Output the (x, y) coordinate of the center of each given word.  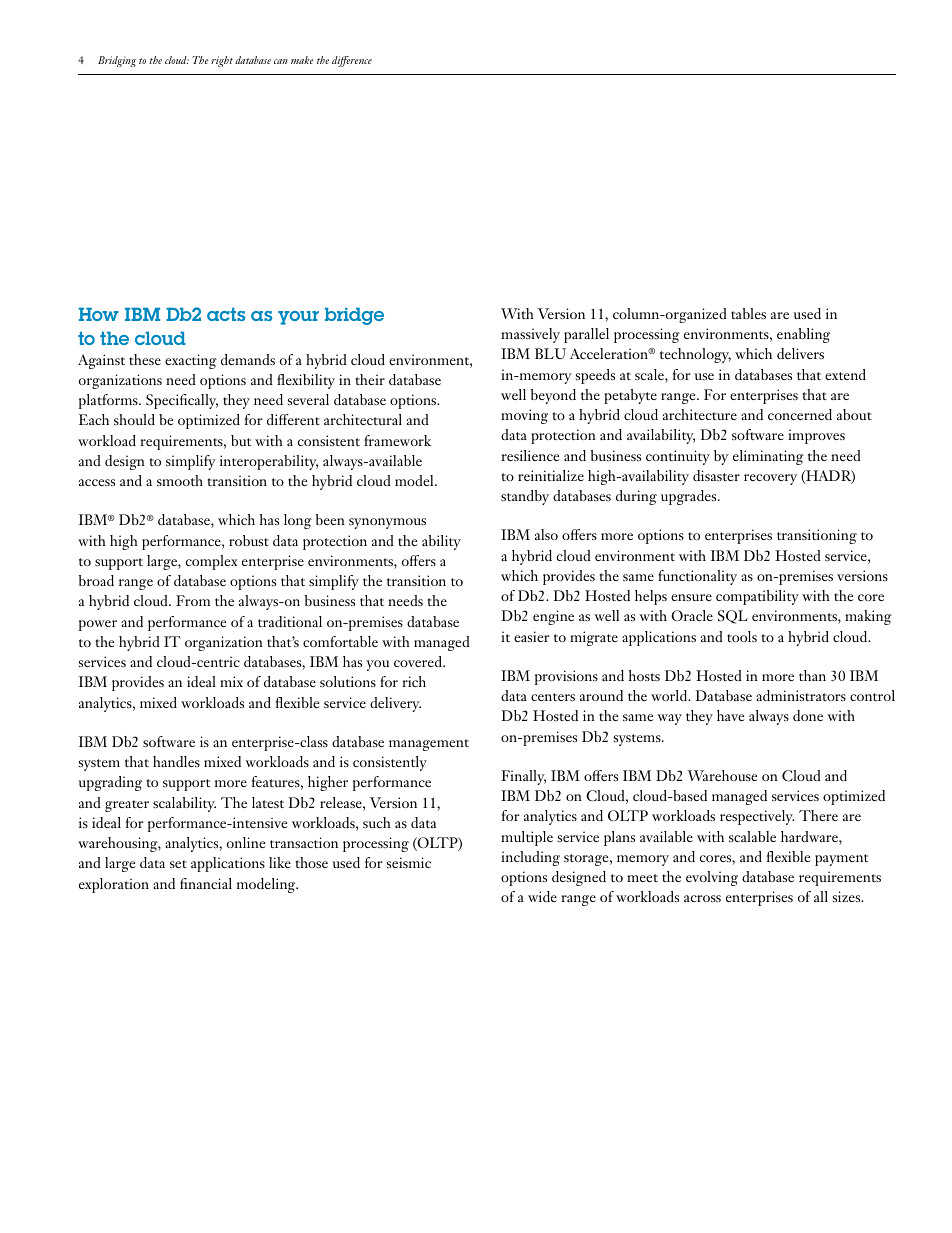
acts (226, 314)
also (546, 534)
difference (352, 61)
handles (176, 761)
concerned (800, 414)
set (178, 864)
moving (524, 416)
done (808, 715)
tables (748, 313)
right (222, 61)
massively (530, 335)
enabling (803, 335)
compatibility (757, 597)
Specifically (182, 401)
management (429, 745)
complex (212, 562)
